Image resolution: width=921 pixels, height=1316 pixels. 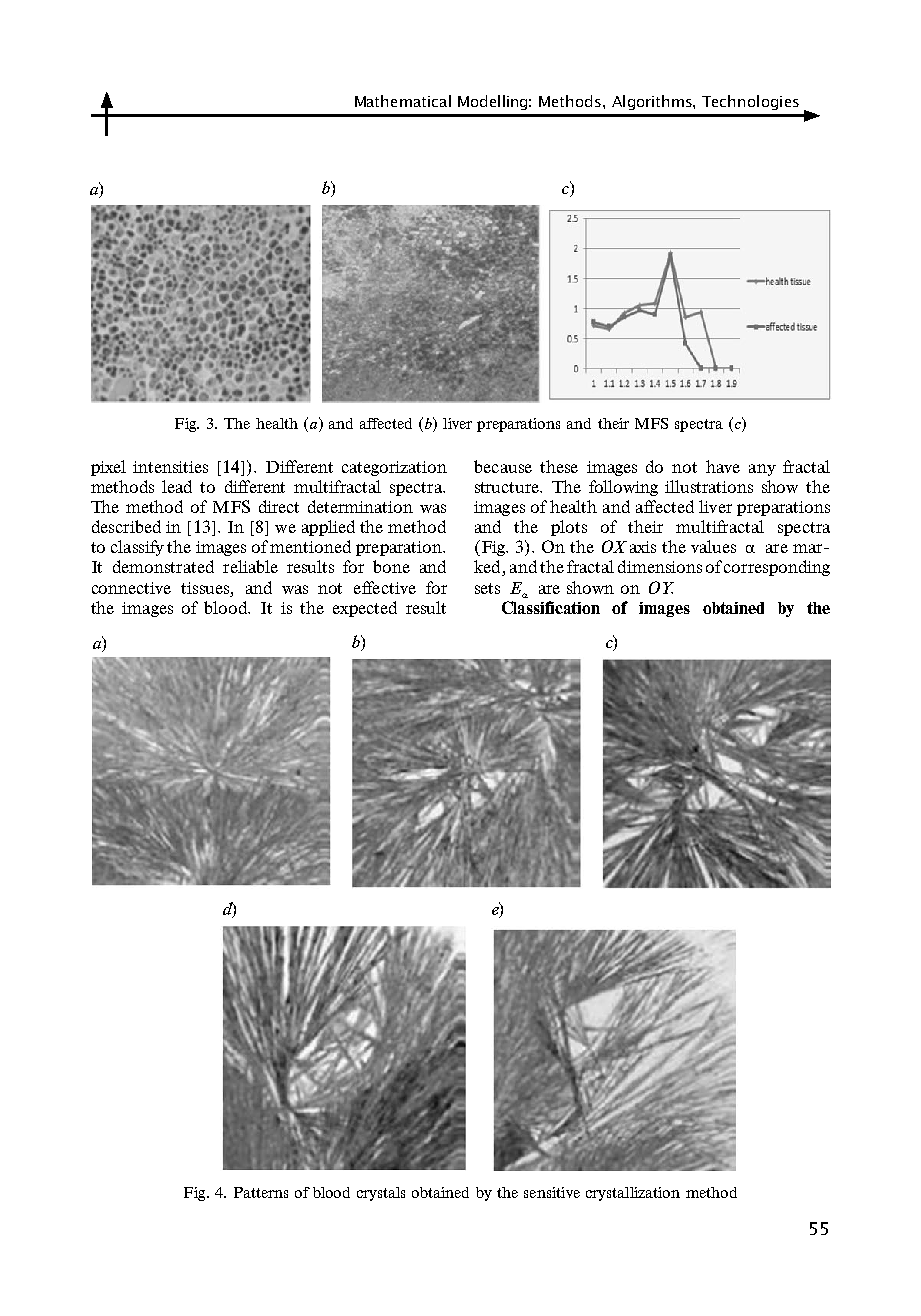 I want to click on dimensions, so click(x=660, y=566).
